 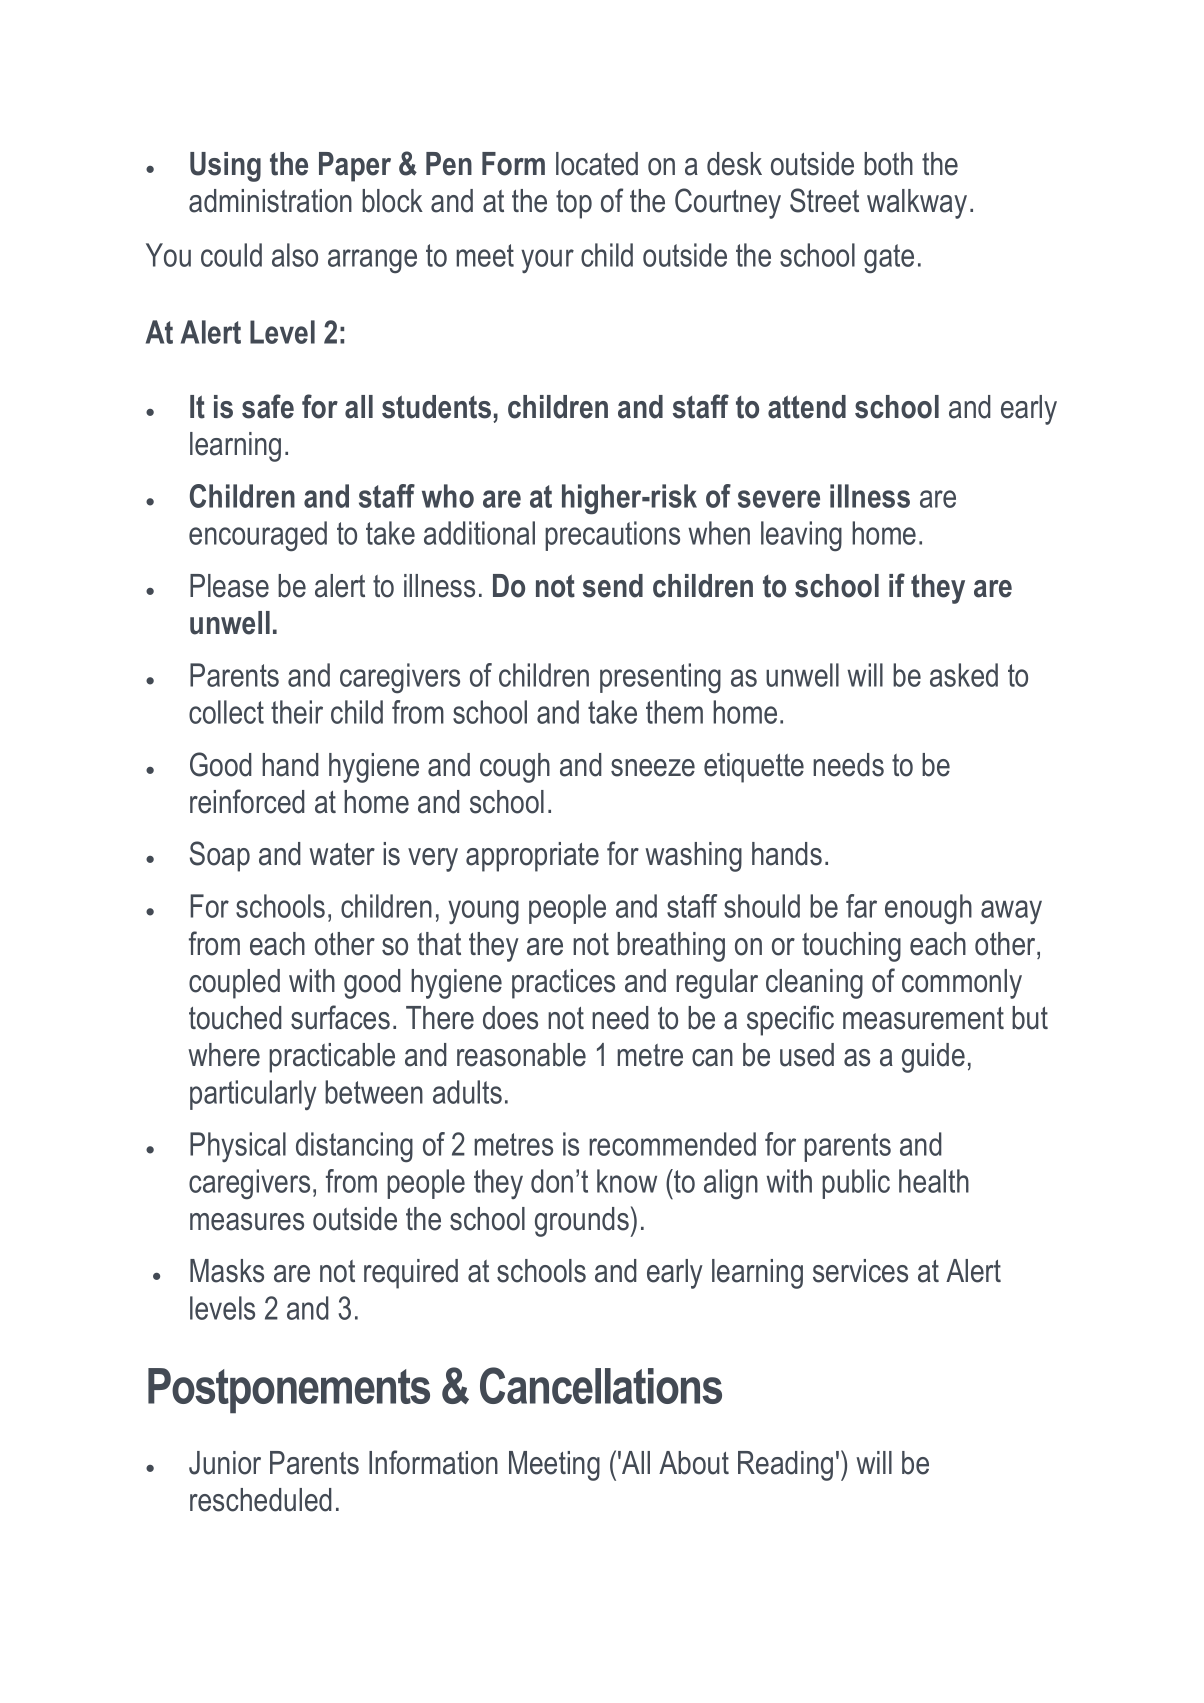 What do you see at coordinates (934, 1181) in the screenshot?
I see `health` at bounding box center [934, 1181].
